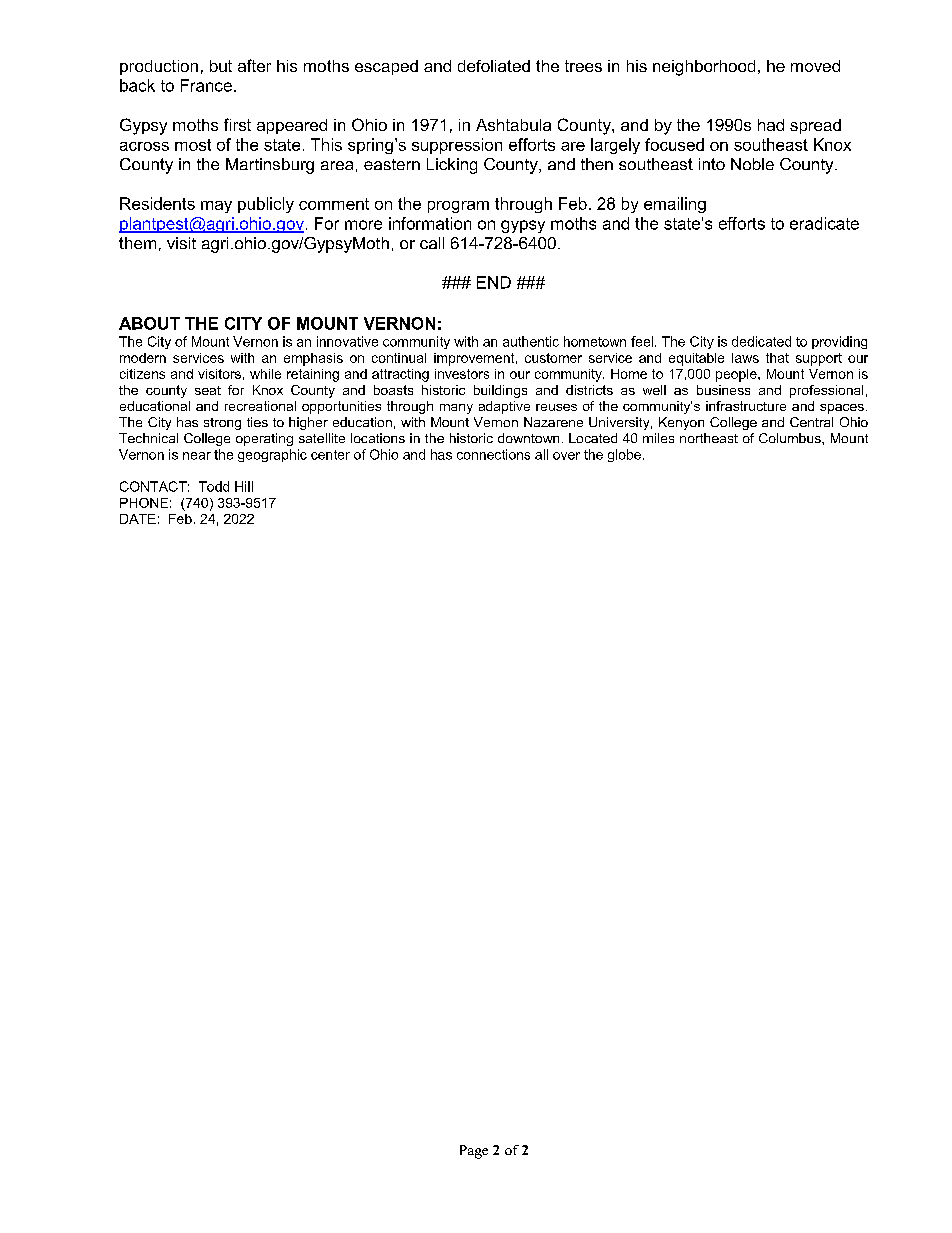 The image size is (952, 1233). Describe the element at coordinates (493, 454) in the image. I see `connections` at that location.
